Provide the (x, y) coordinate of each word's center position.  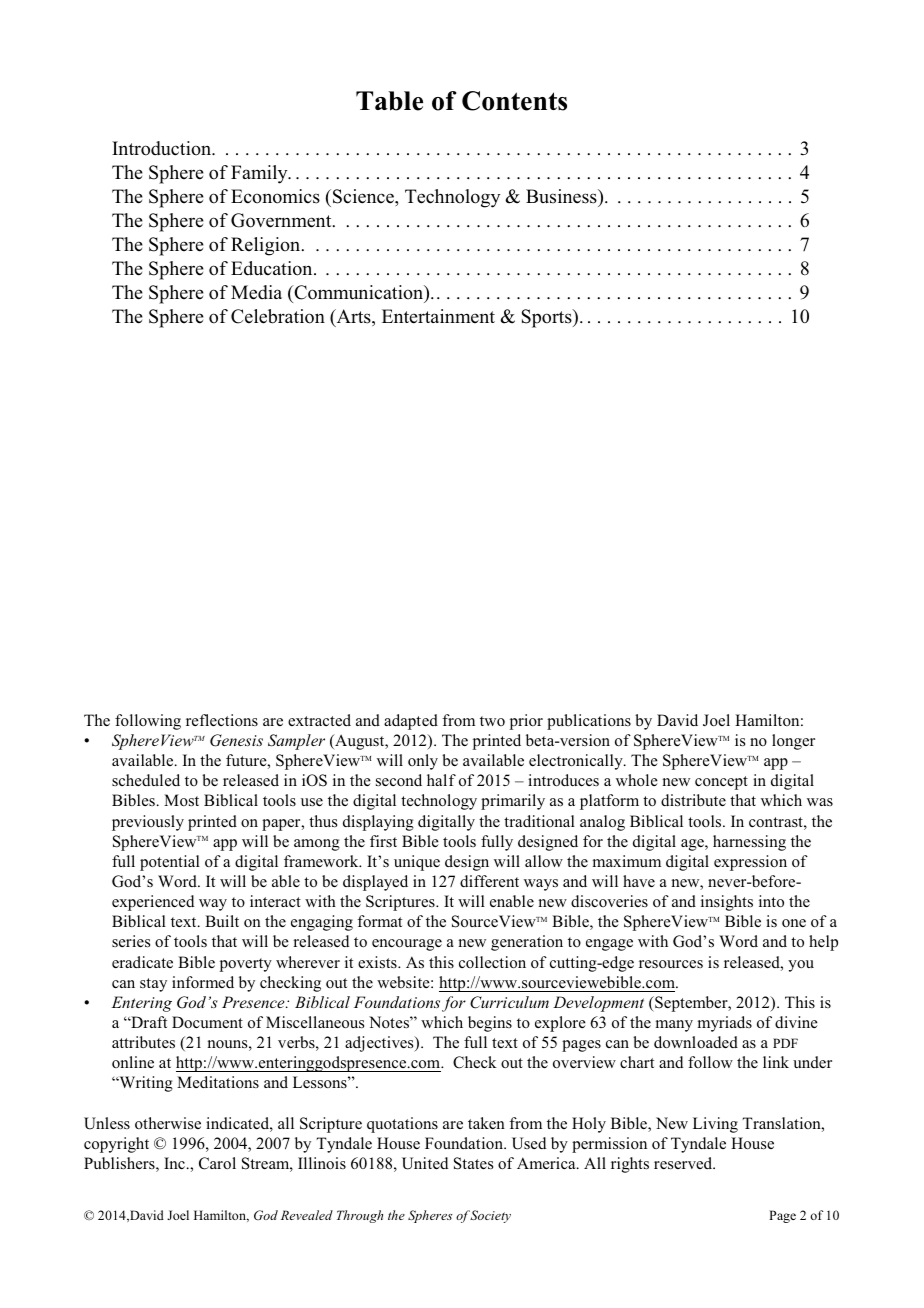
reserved (684, 1163)
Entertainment (438, 316)
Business (562, 196)
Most (181, 800)
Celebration (278, 316)
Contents (514, 101)
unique (417, 863)
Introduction (163, 148)
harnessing (749, 843)
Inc (174, 1163)
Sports (548, 318)
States (473, 1163)
